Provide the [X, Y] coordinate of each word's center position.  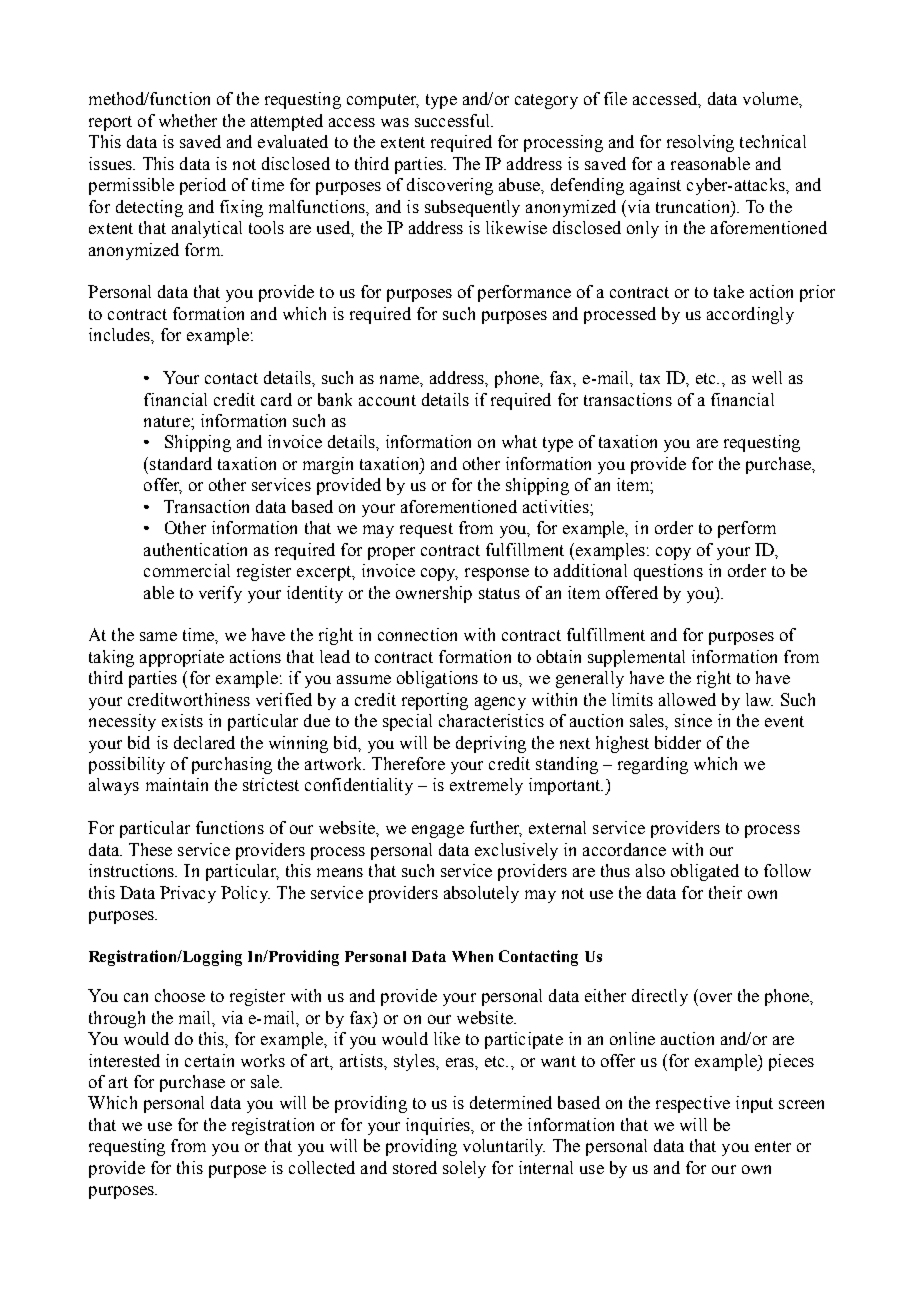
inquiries [439, 1126]
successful [453, 120]
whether [188, 120]
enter [773, 1146]
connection [417, 634]
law [759, 699]
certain [209, 1060]
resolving [700, 143]
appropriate [182, 658]
